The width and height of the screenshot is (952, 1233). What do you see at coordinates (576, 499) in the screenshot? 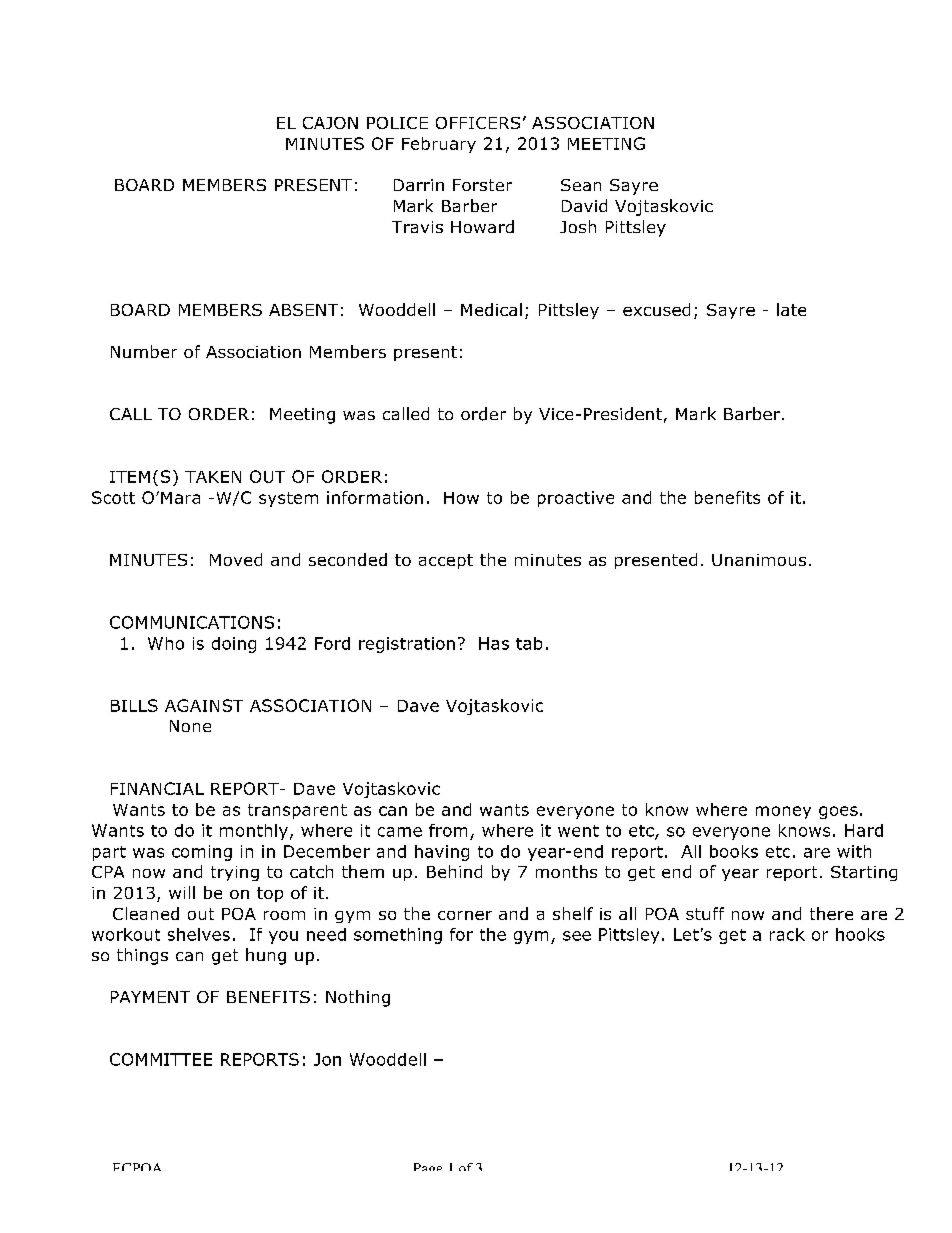
I see `proactive` at bounding box center [576, 499].
